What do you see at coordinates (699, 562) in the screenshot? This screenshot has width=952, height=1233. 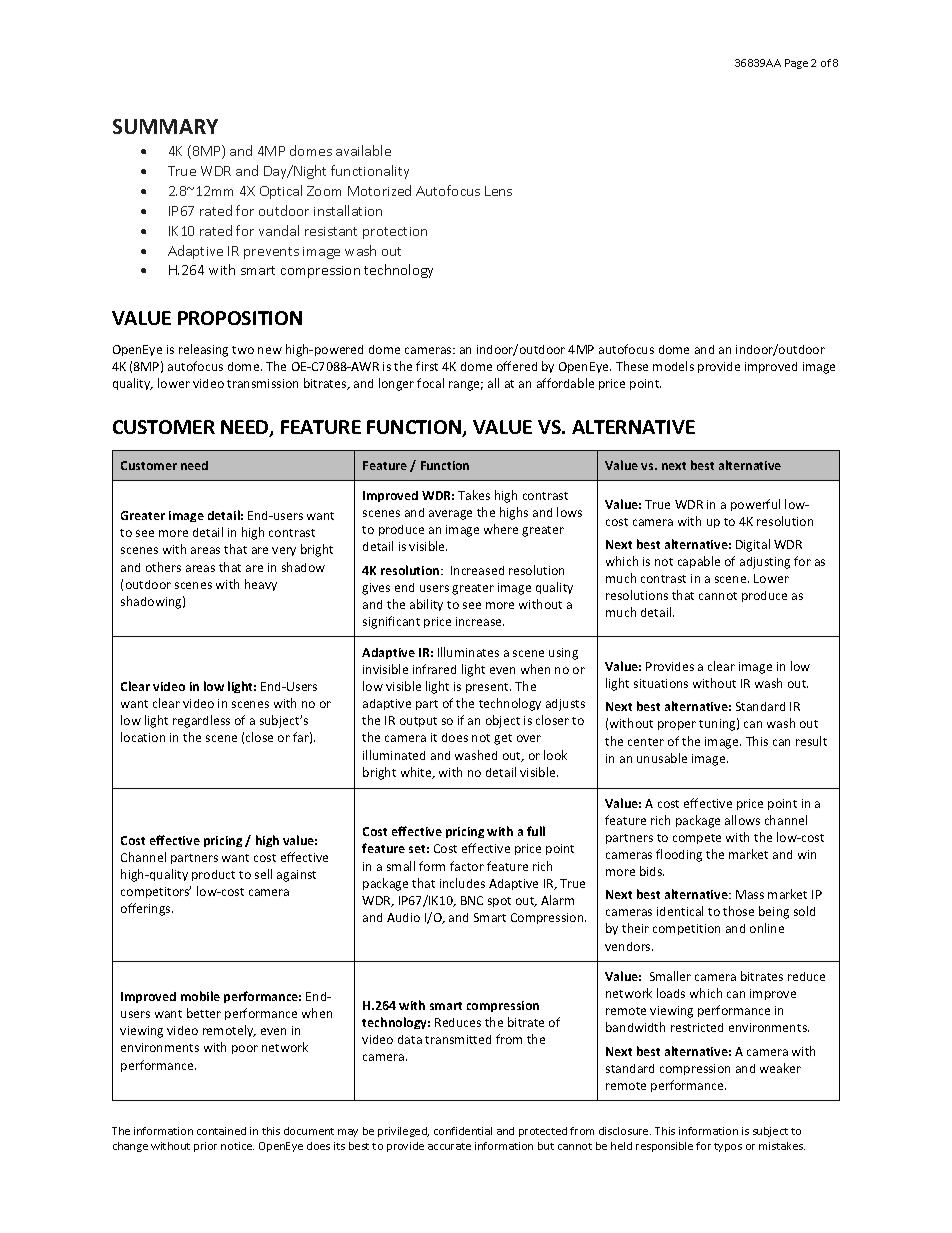 I see `capable` at bounding box center [699, 562].
